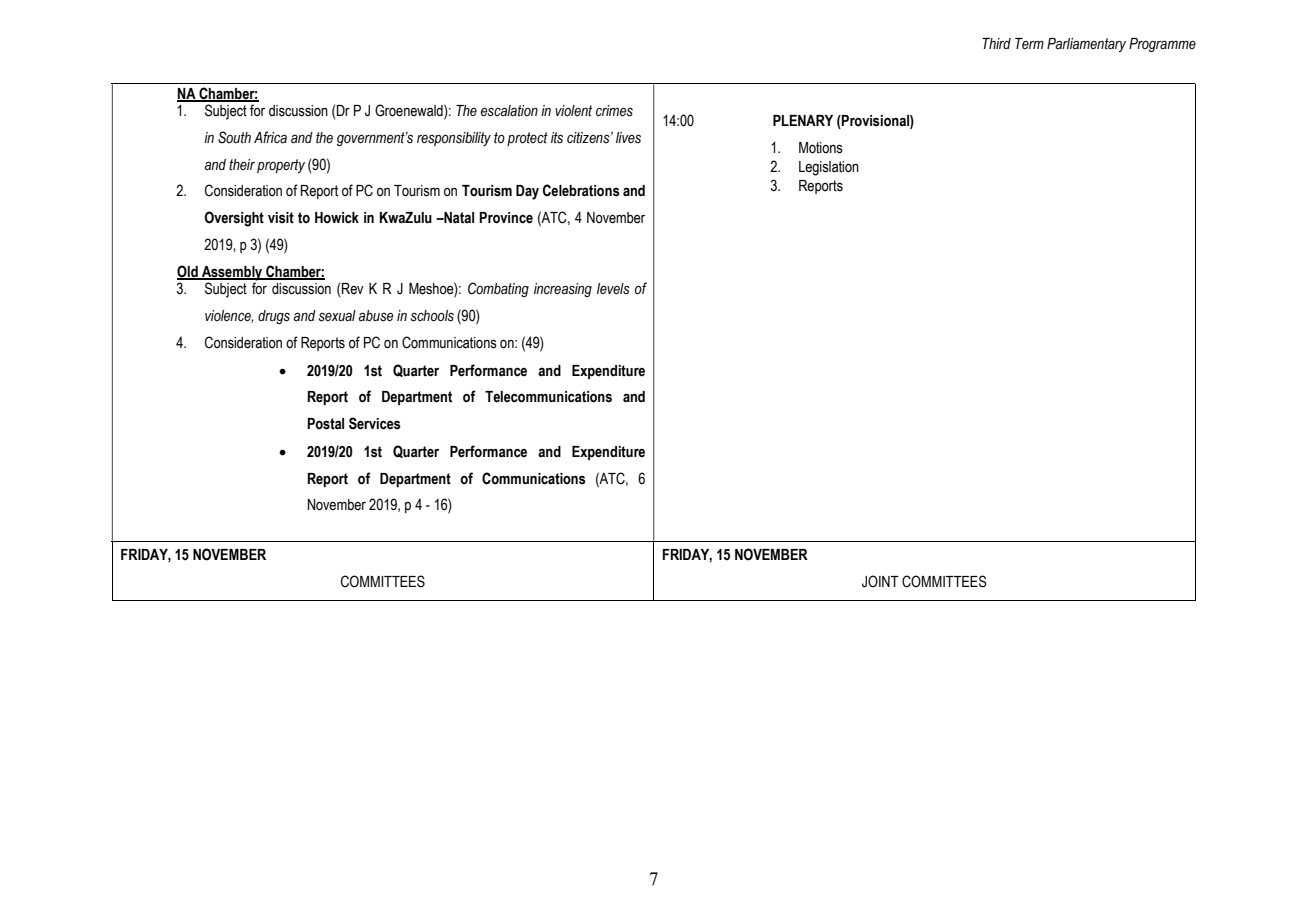 The image size is (1308, 924). What do you see at coordinates (325, 424) in the screenshot?
I see `Postal` at bounding box center [325, 424].
